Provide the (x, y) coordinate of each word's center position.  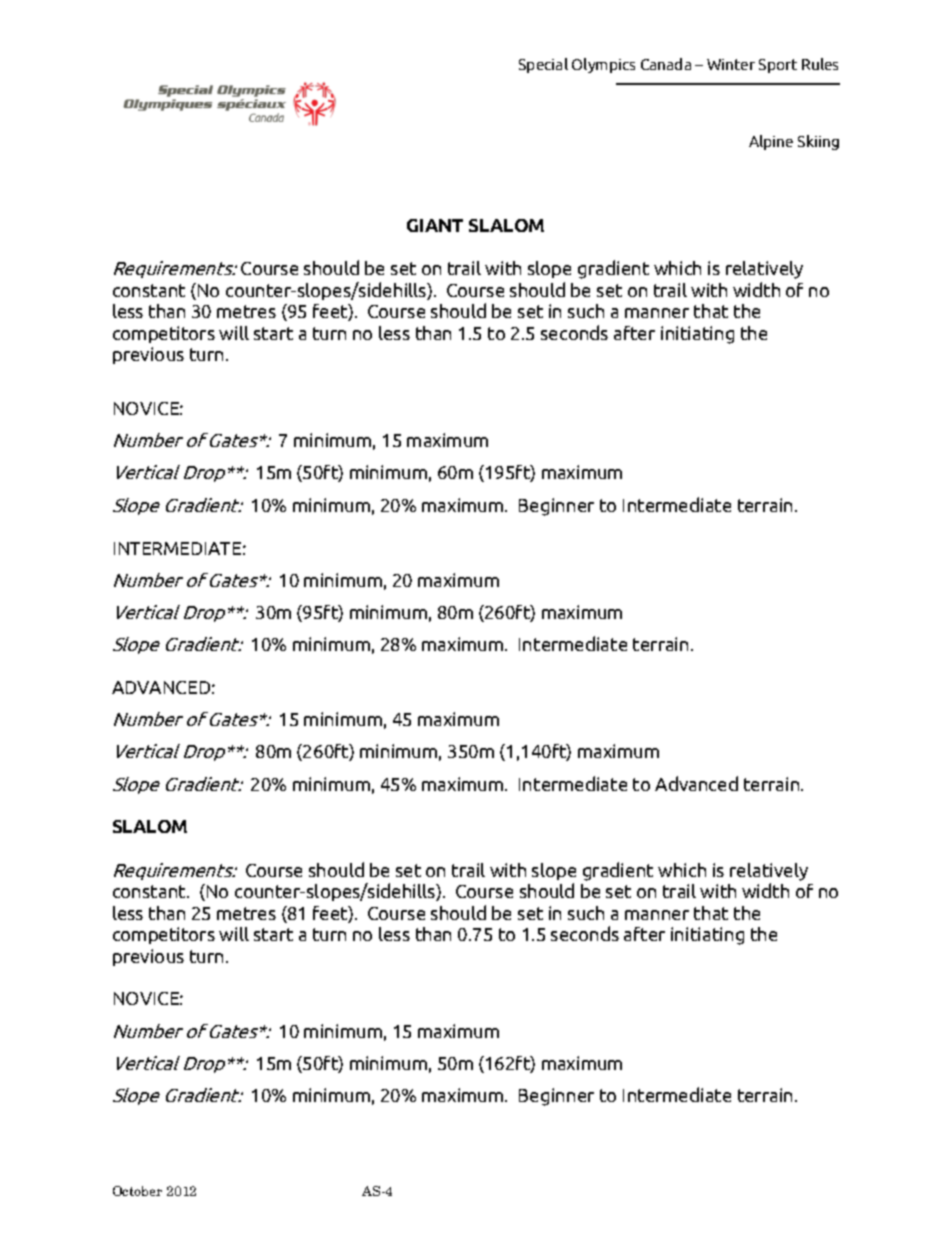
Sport (778, 66)
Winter (731, 64)
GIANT (435, 225)
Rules (820, 64)
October (137, 1191)
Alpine (771, 142)
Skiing (818, 142)
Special (543, 65)
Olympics (603, 65)
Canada (666, 64)
